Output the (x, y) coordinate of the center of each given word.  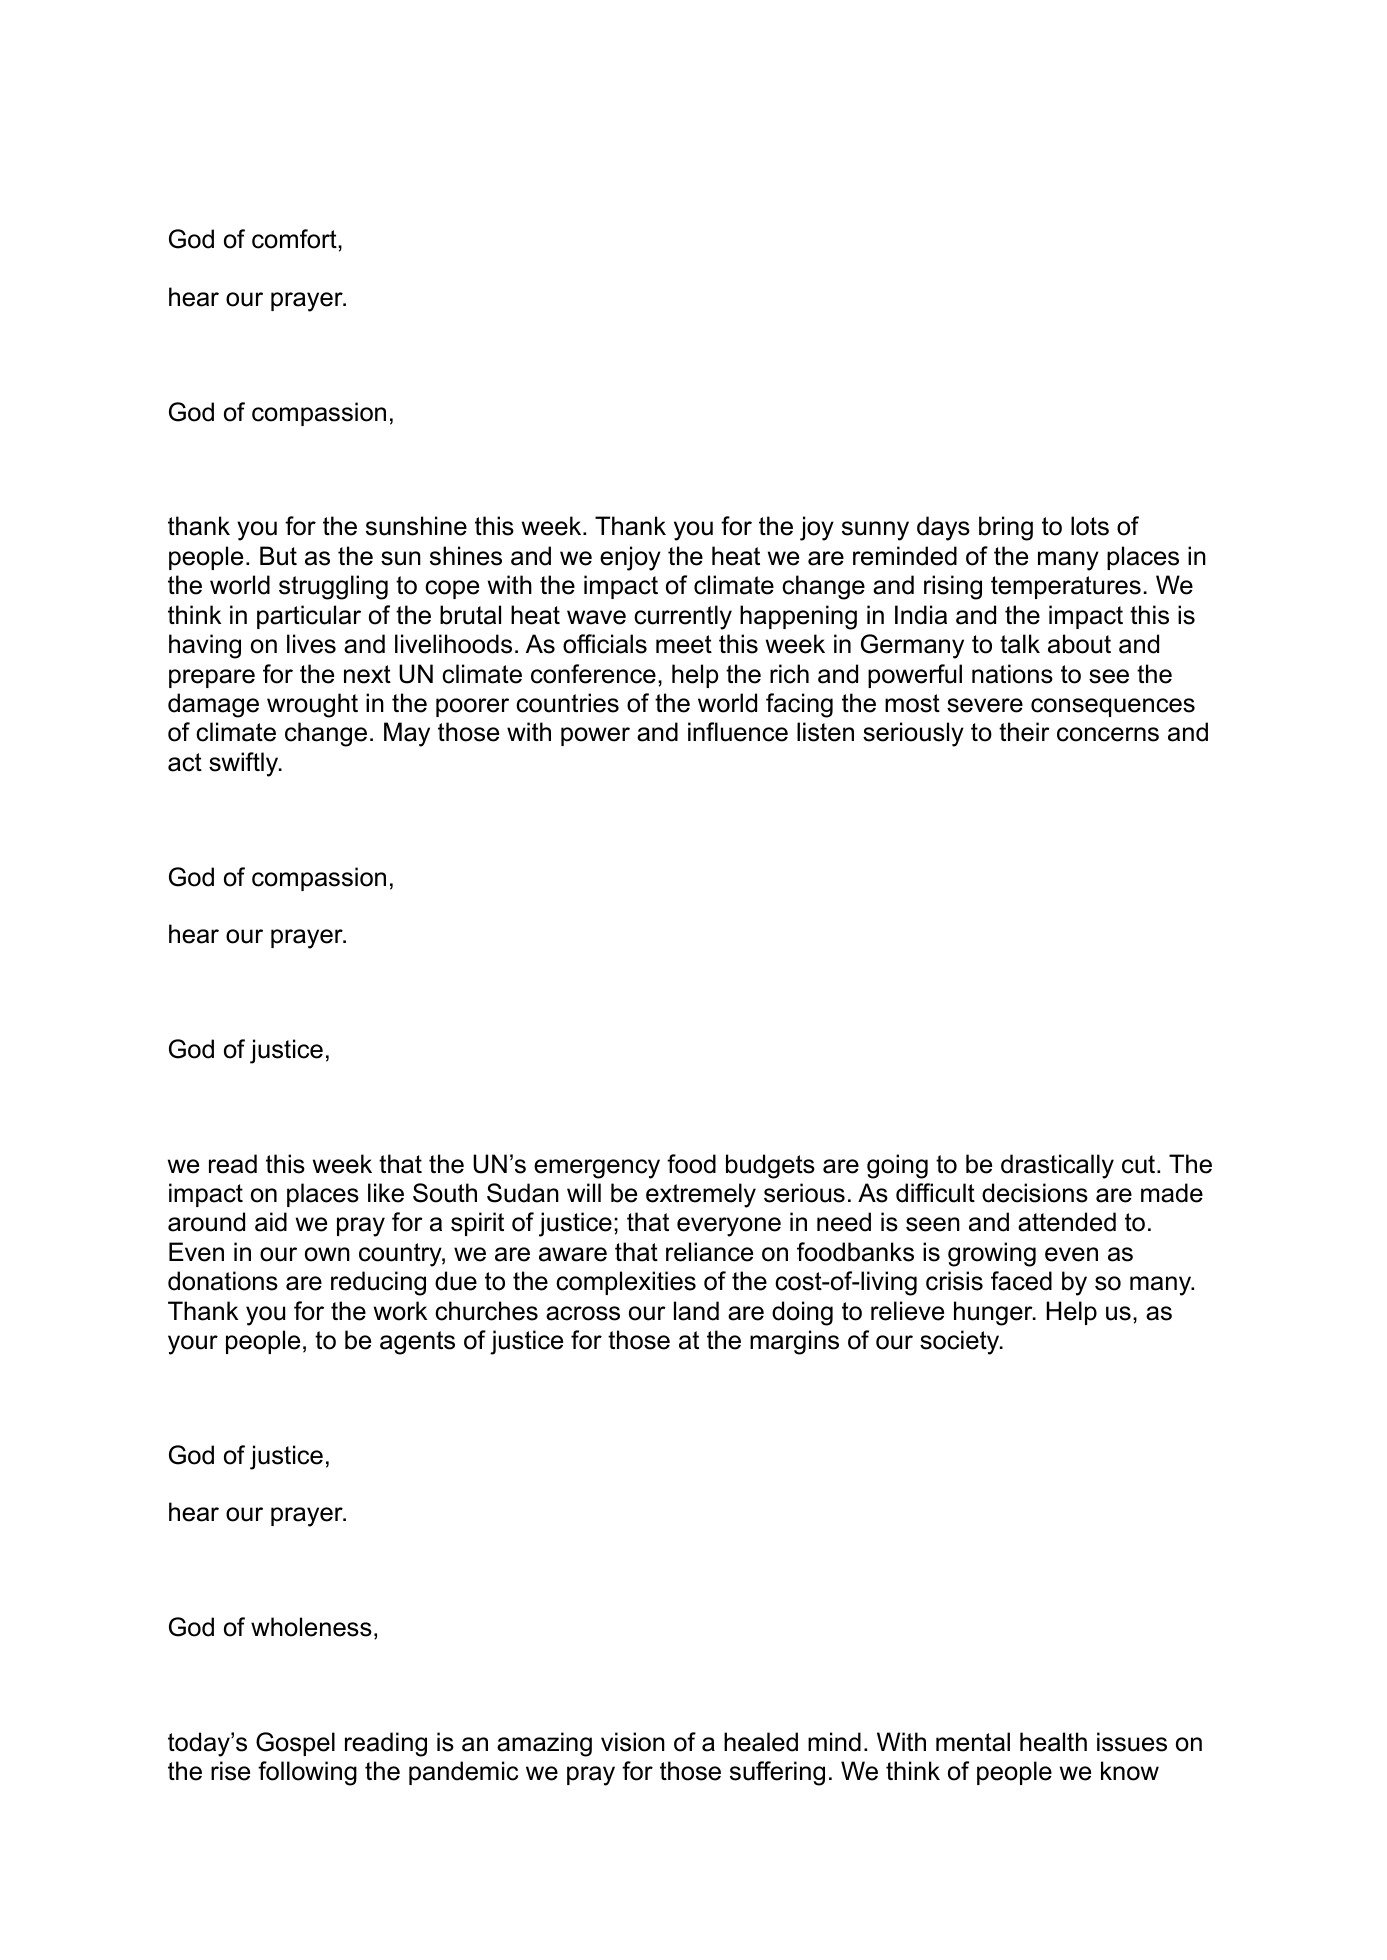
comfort (295, 239)
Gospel (295, 1744)
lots (1090, 526)
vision (633, 1742)
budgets (770, 1166)
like (386, 1193)
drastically (1057, 1166)
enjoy (630, 558)
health (1053, 1742)
